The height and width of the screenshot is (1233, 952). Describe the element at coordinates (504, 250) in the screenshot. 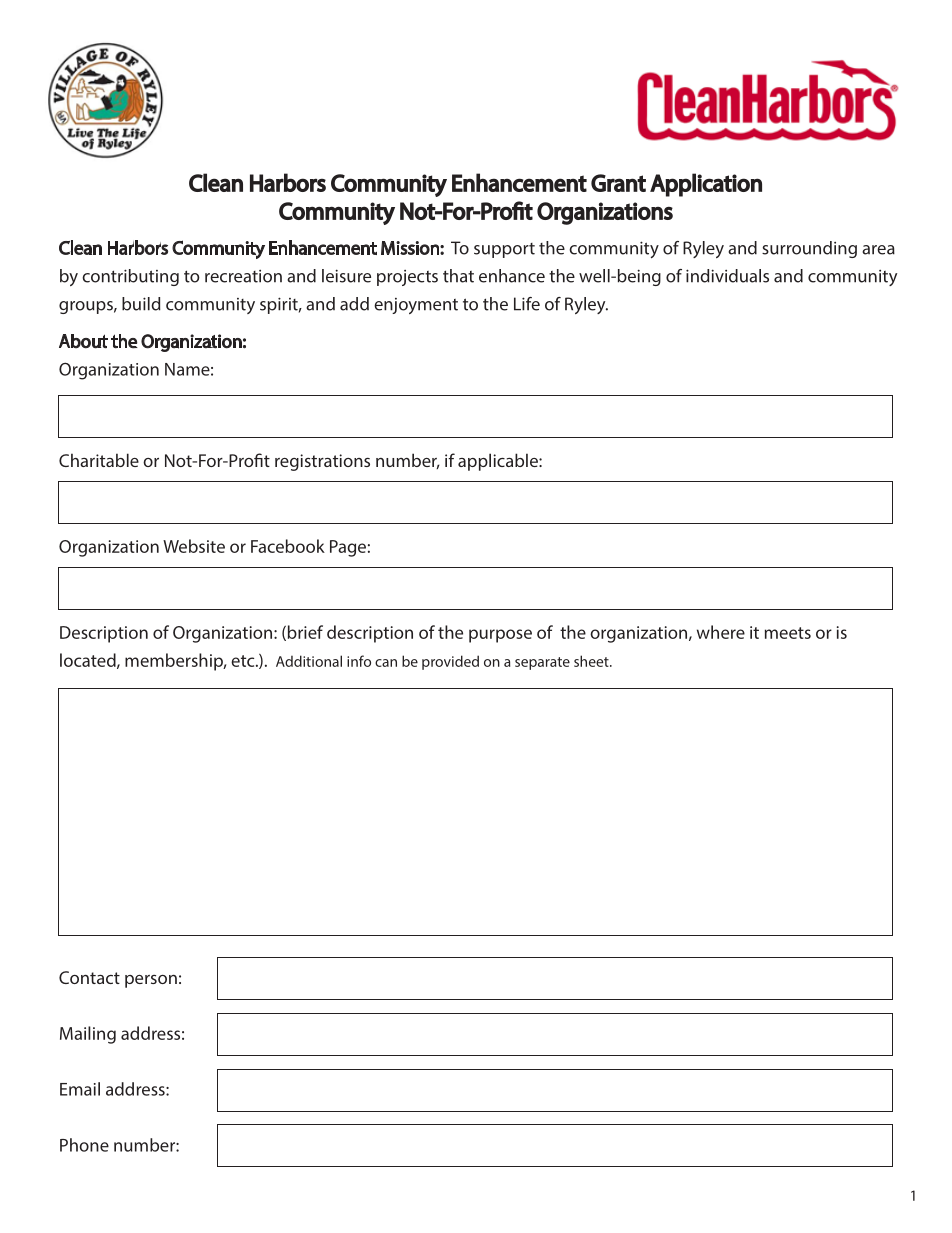

I see `support` at that location.
